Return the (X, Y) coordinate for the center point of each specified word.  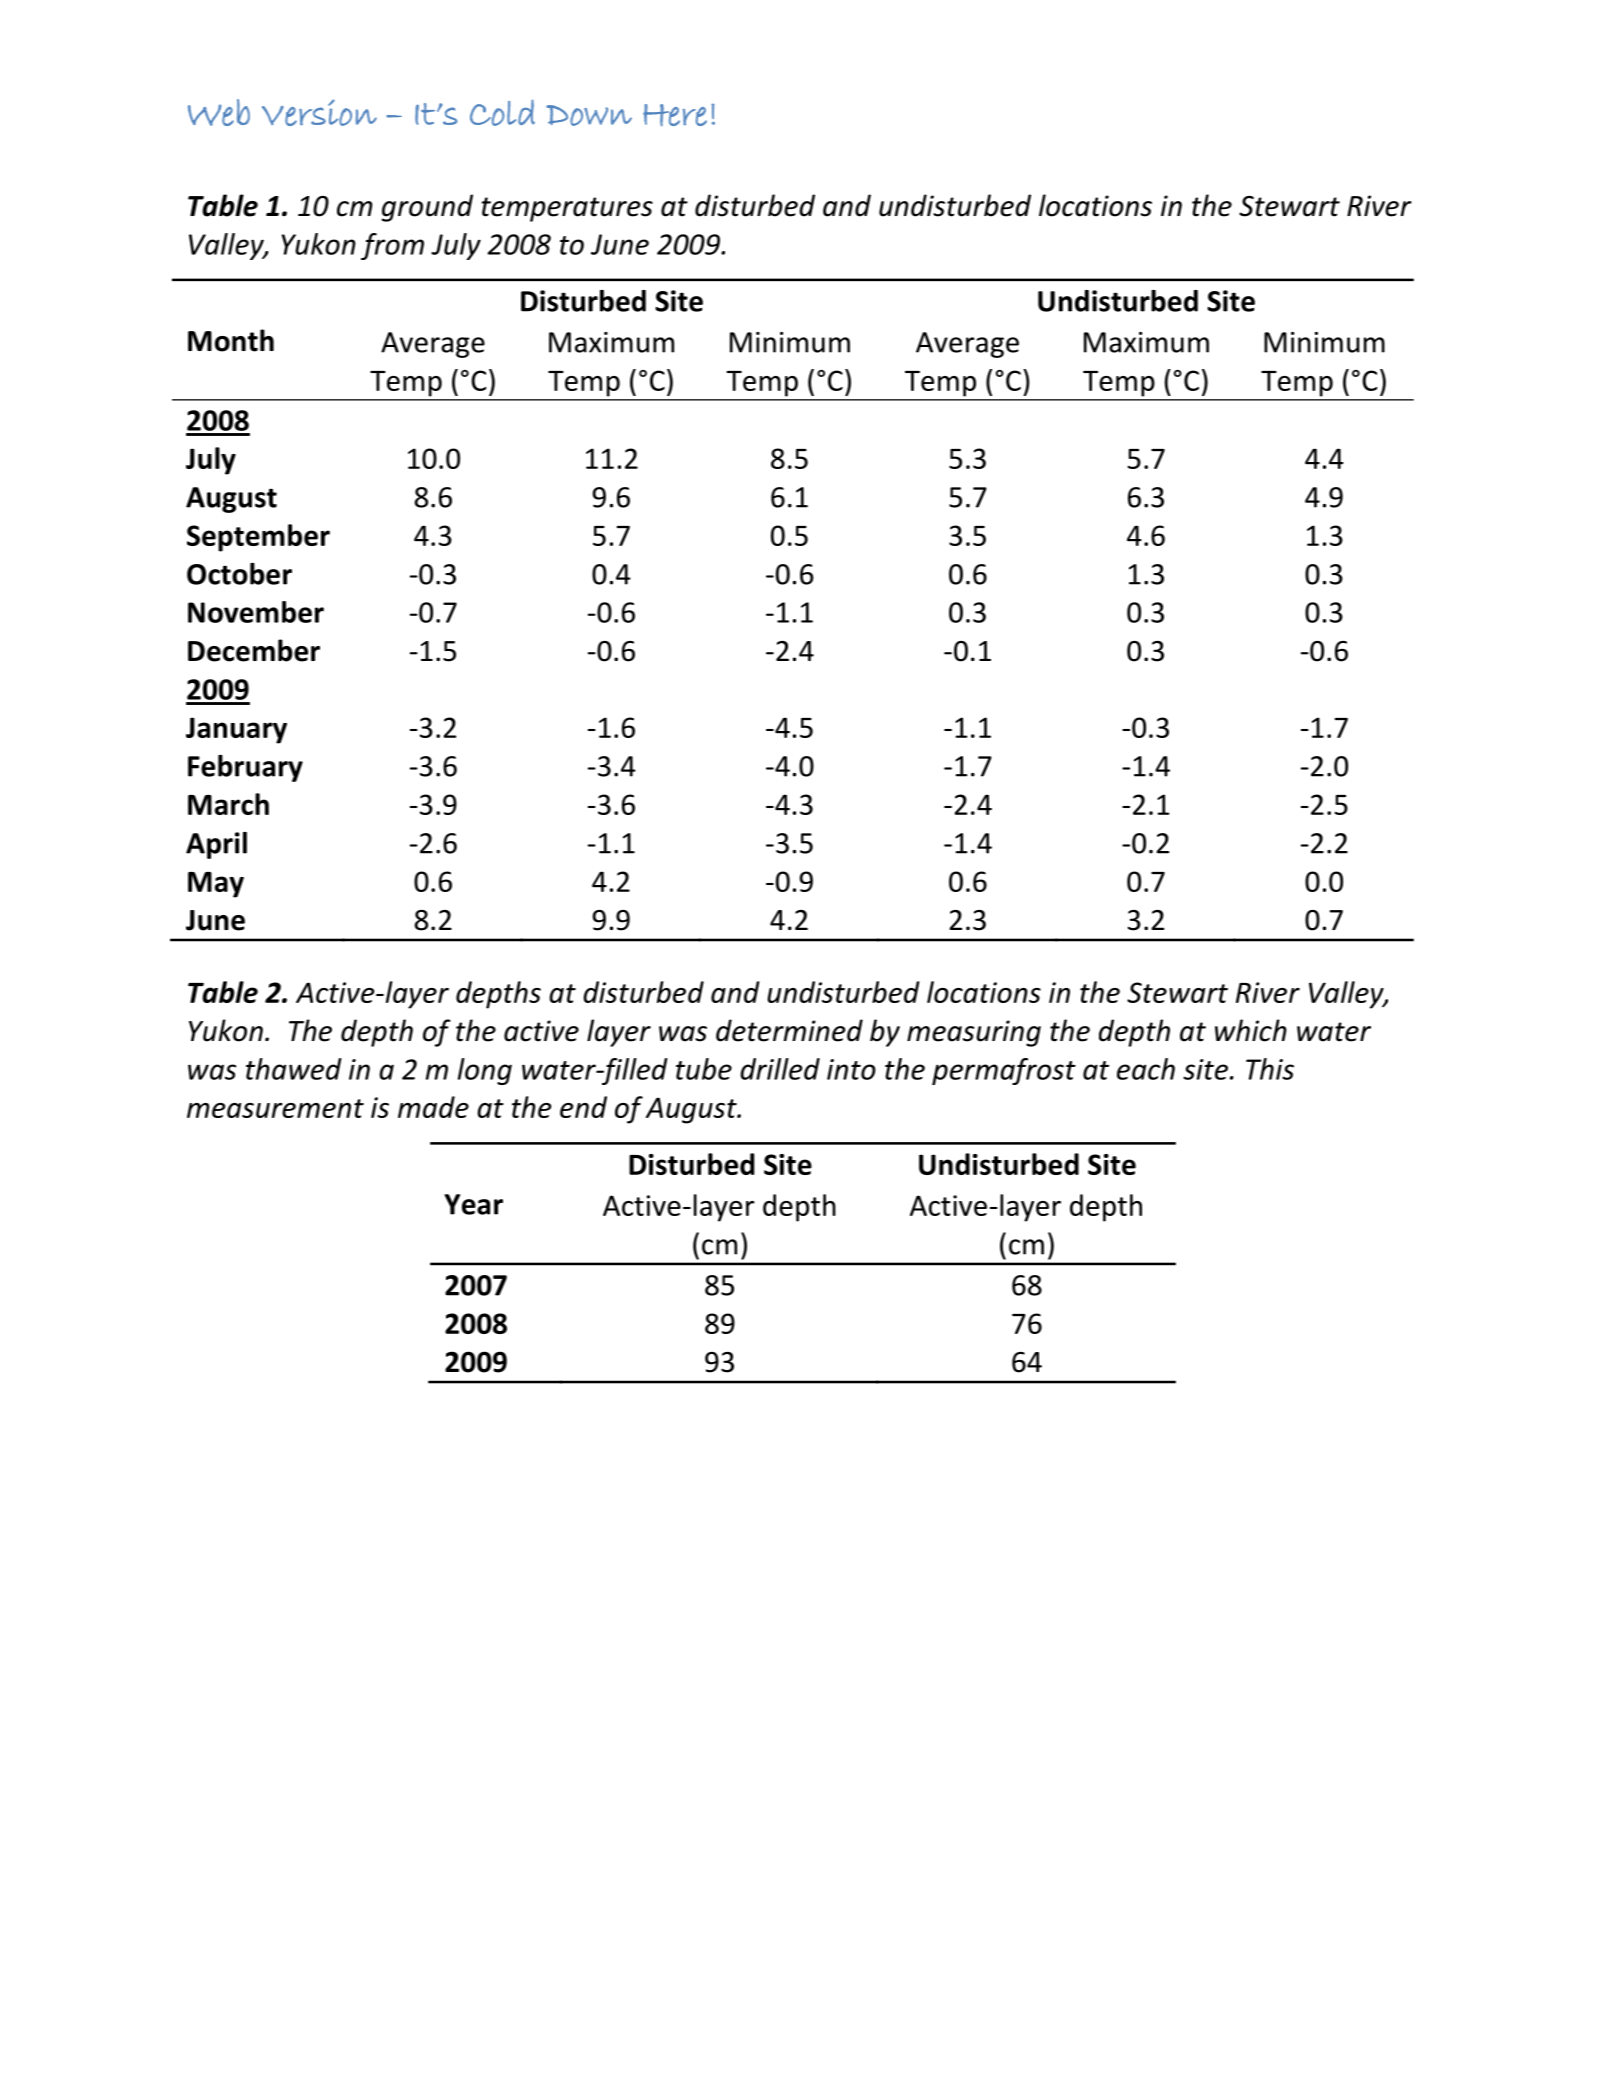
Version (319, 112)
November (256, 612)
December (254, 650)
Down (589, 115)
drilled (780, 1069)
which (1251, 1030)
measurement (275, 1108)
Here (675, 115)
